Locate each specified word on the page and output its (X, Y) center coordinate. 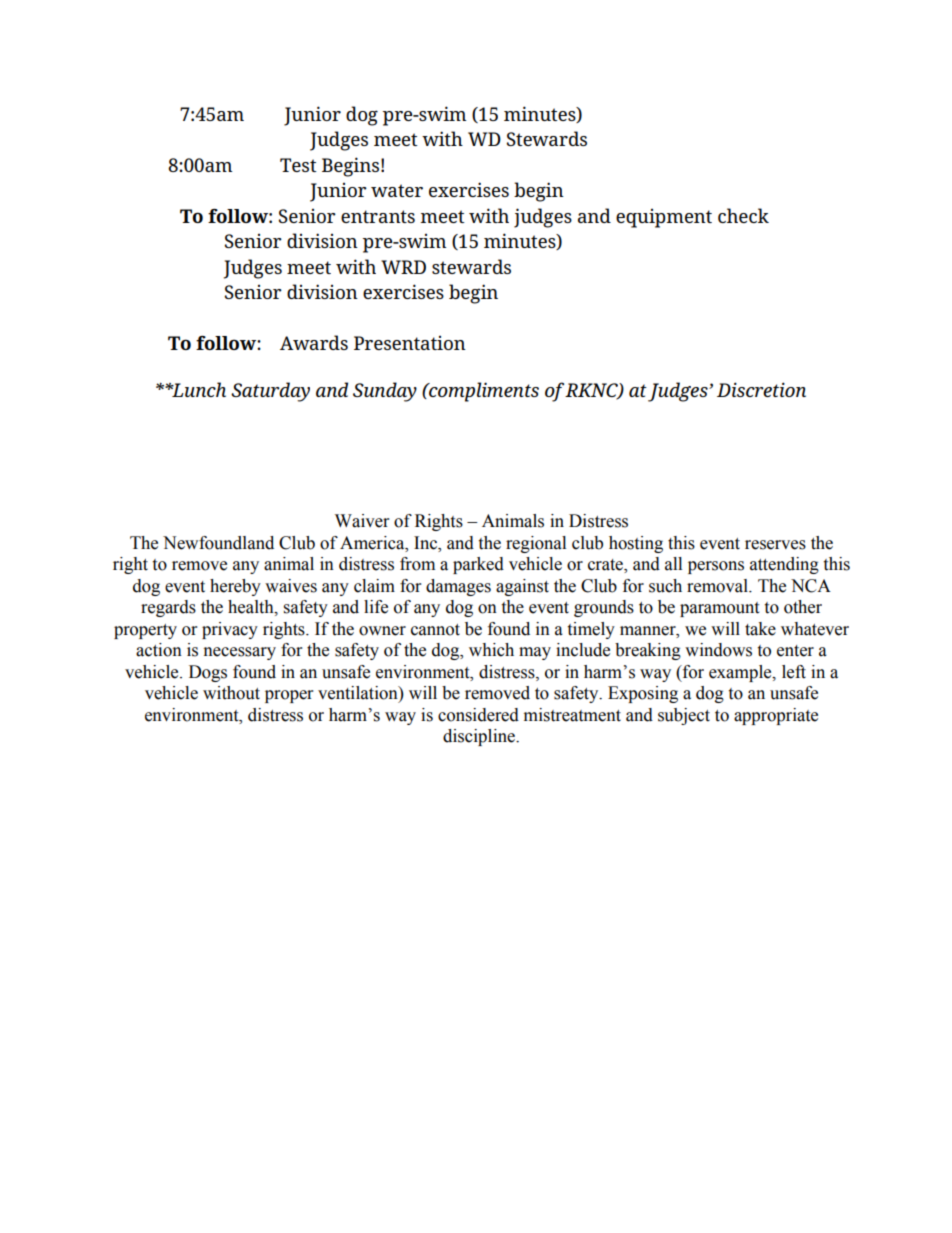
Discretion (761, 389)
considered (478, 715)
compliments (483, 392)
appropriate (776, 716)
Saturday (270, 392)
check (743, 215)
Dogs (208, 673)
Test (298, 165)
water (397, 190)
